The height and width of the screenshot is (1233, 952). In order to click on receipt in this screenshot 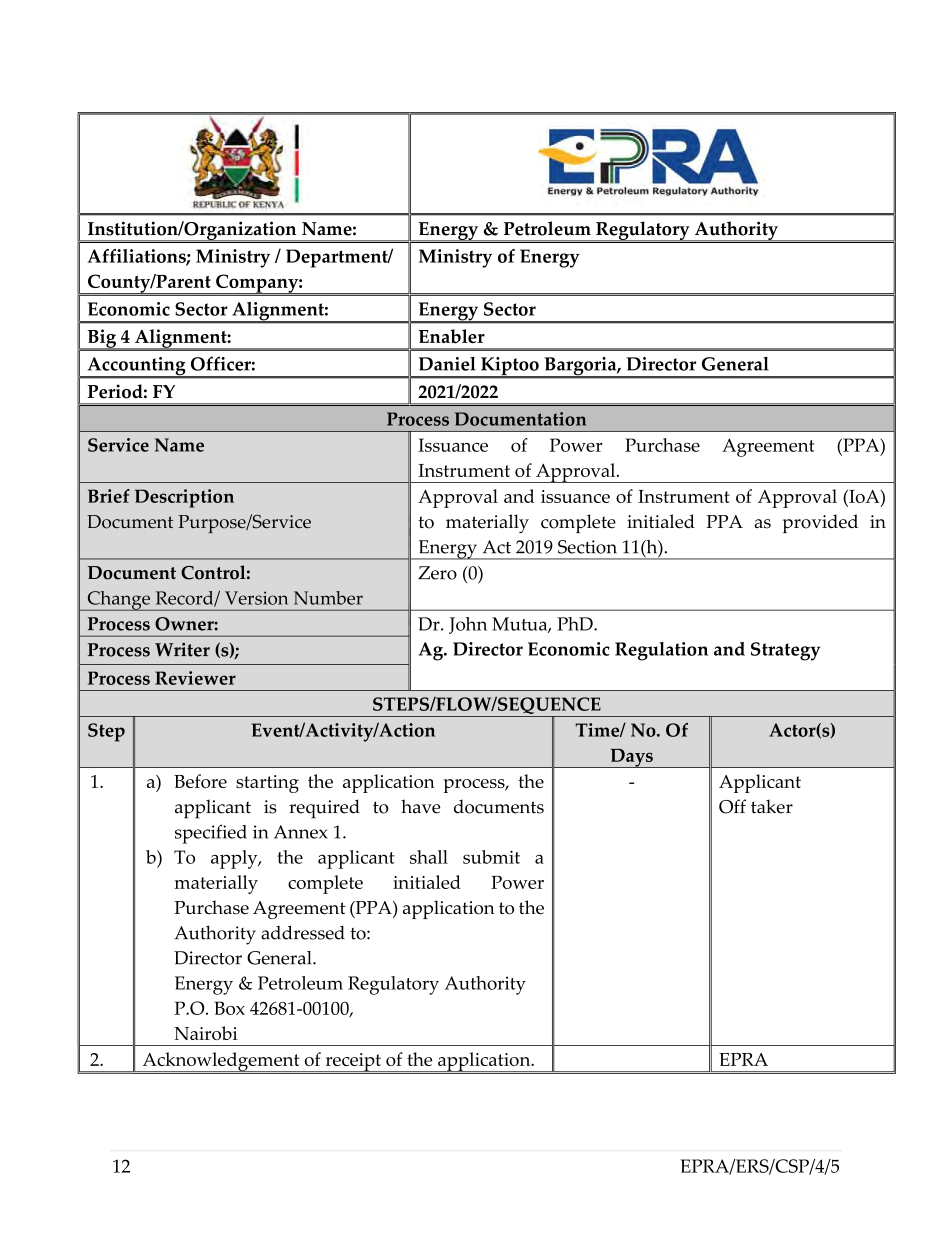, I will do `click(353, 1062)`.
